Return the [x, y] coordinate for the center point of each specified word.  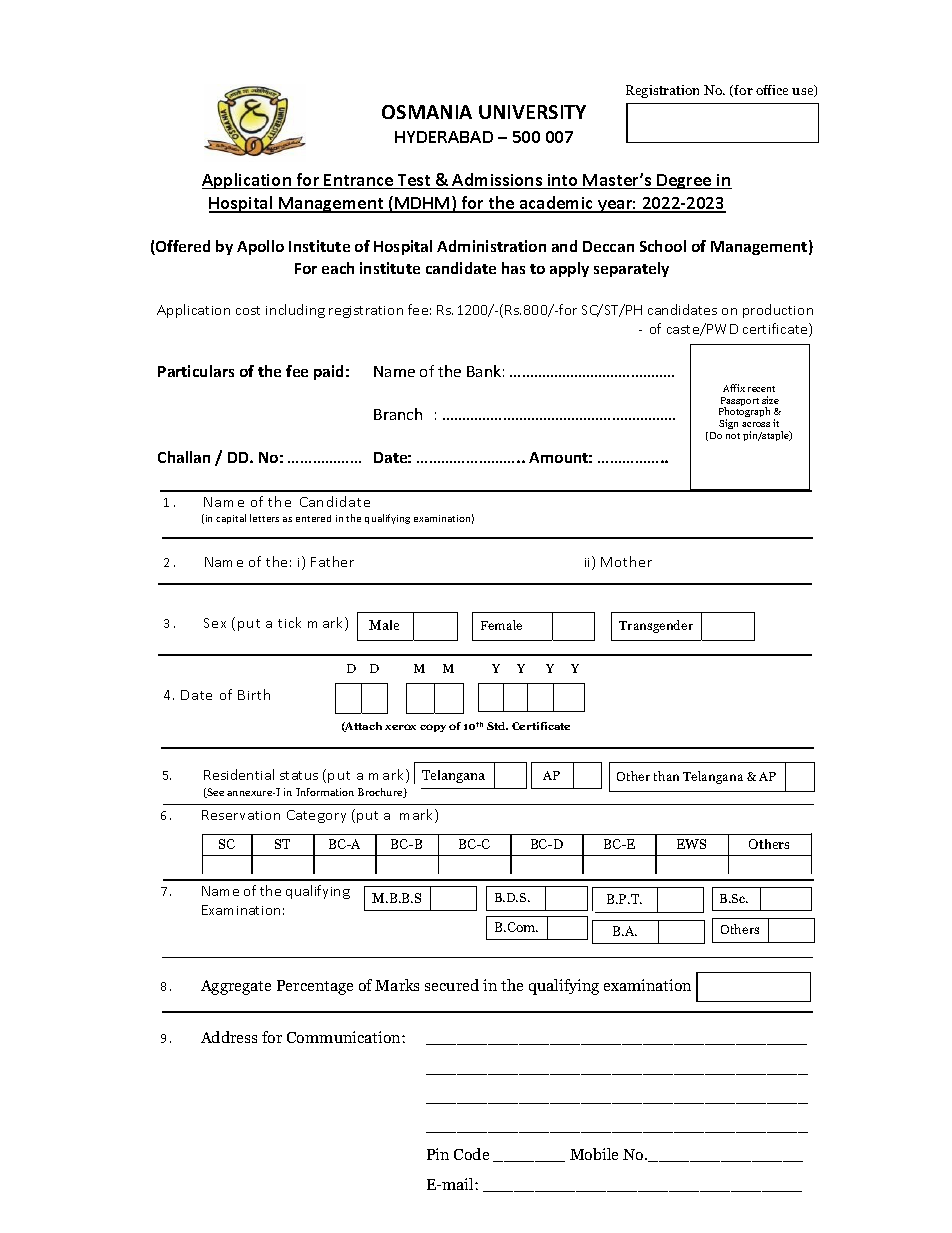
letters [264, 518]
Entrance [359, 181]
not [733, 436]
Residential [239, 774]
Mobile [594, 1154]
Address [229, 1037]
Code [471, 1154]
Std [497, 726]
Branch [398, 414]
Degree [684, 181]
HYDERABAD [444, 137]
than [666, 776]
